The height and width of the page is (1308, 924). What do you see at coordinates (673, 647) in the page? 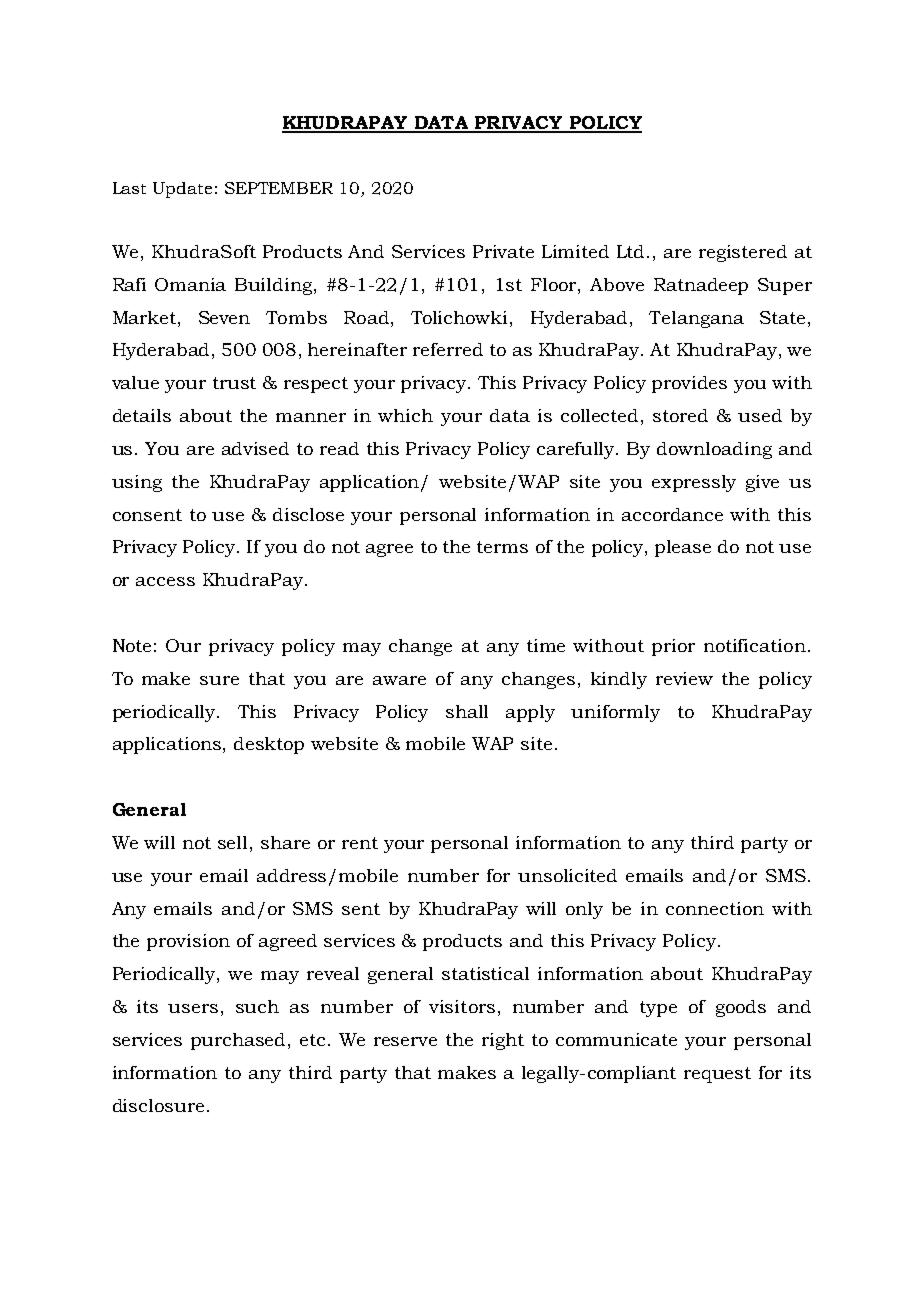
I see `prior` at bounding box center [673, 647].
